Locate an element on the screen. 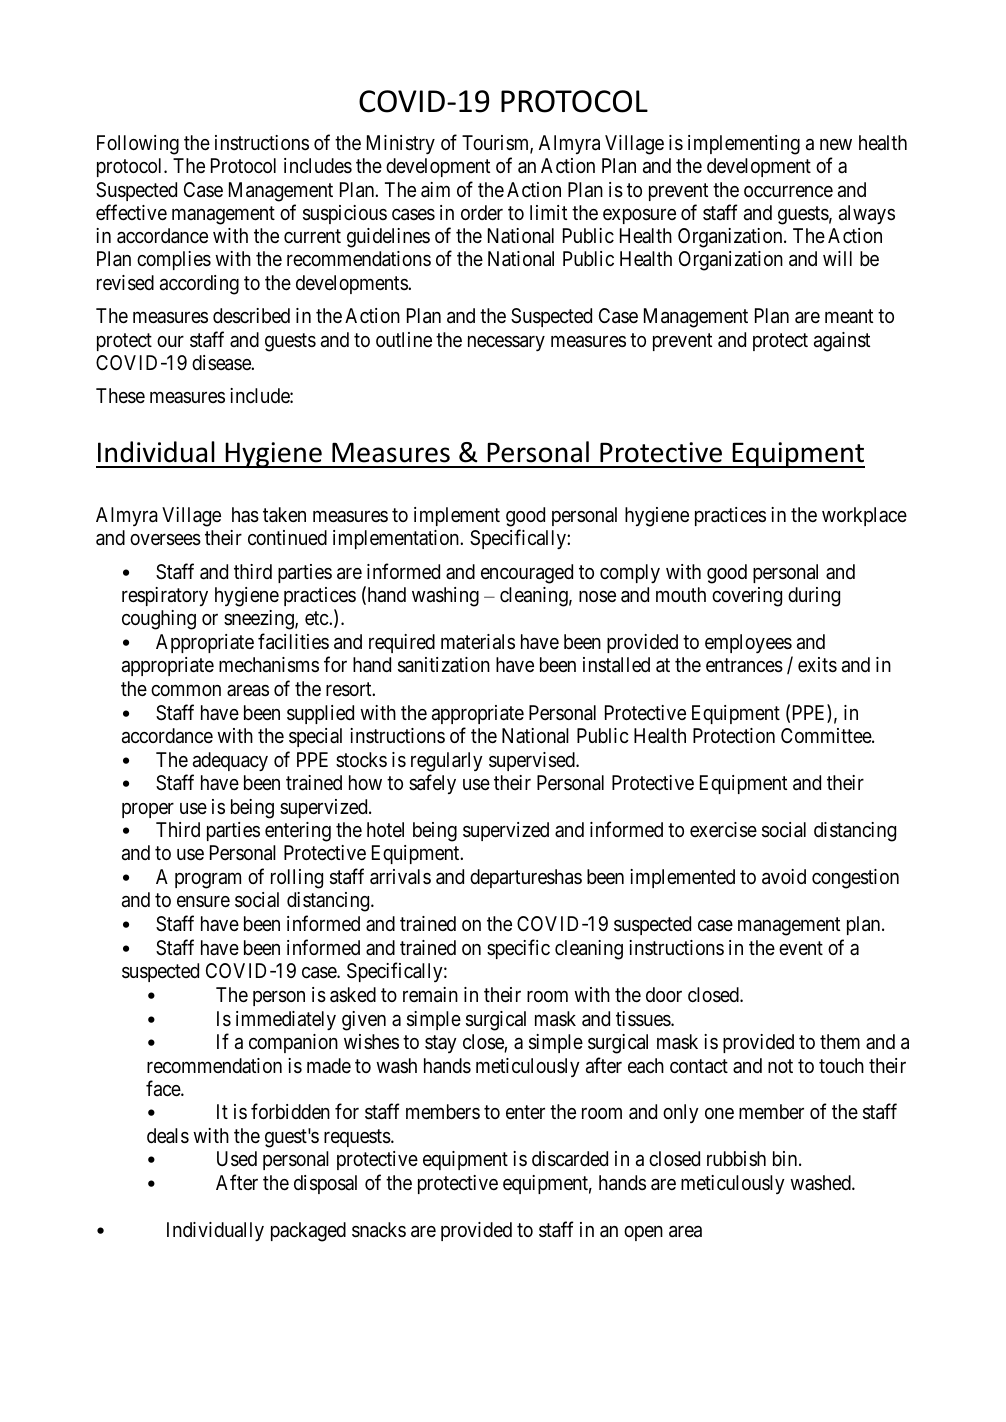 This screenshot has height=1422, width=1006. order is located at coordinates (482, 212).
